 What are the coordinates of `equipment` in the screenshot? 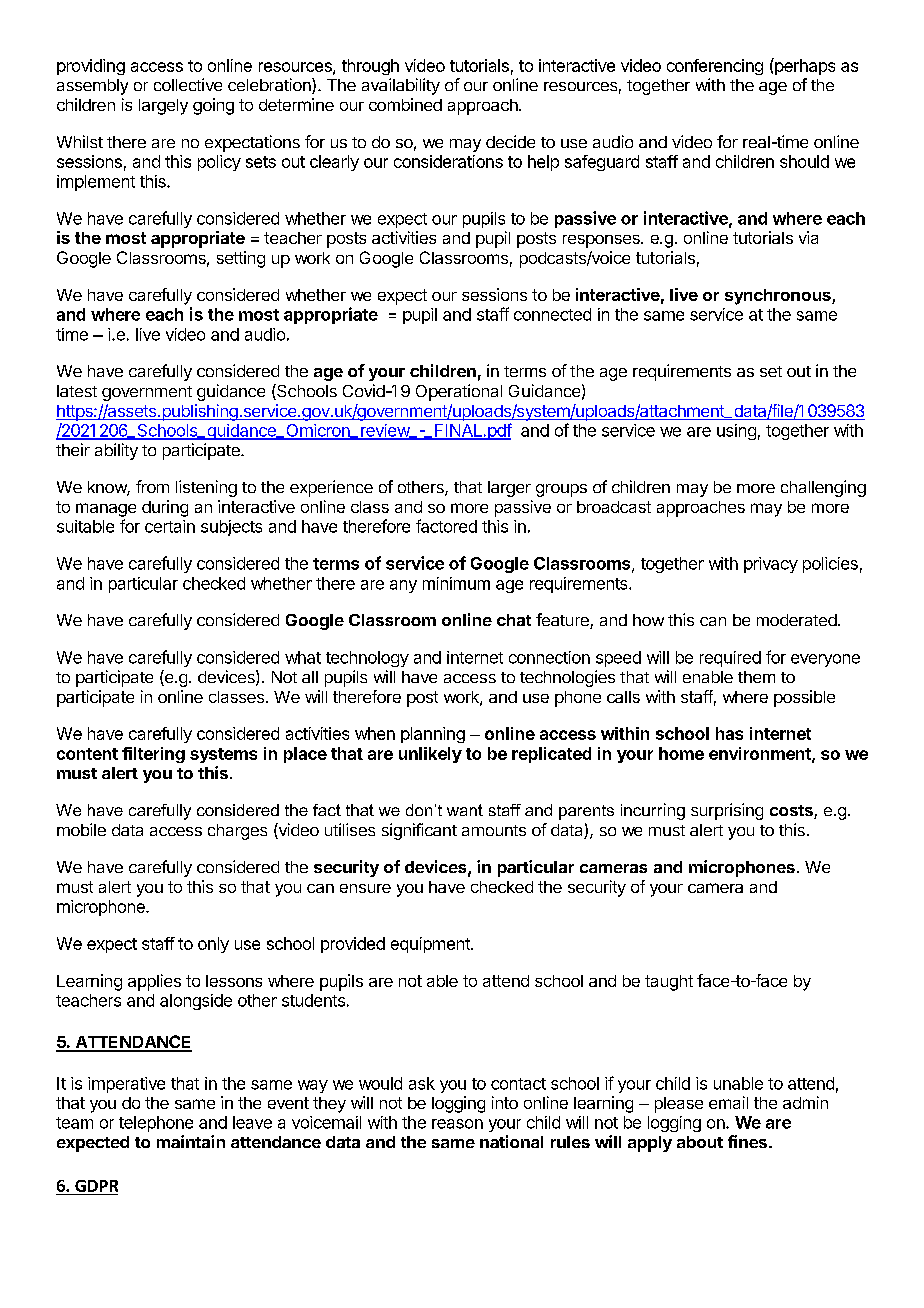 It's located at (431, 945).
